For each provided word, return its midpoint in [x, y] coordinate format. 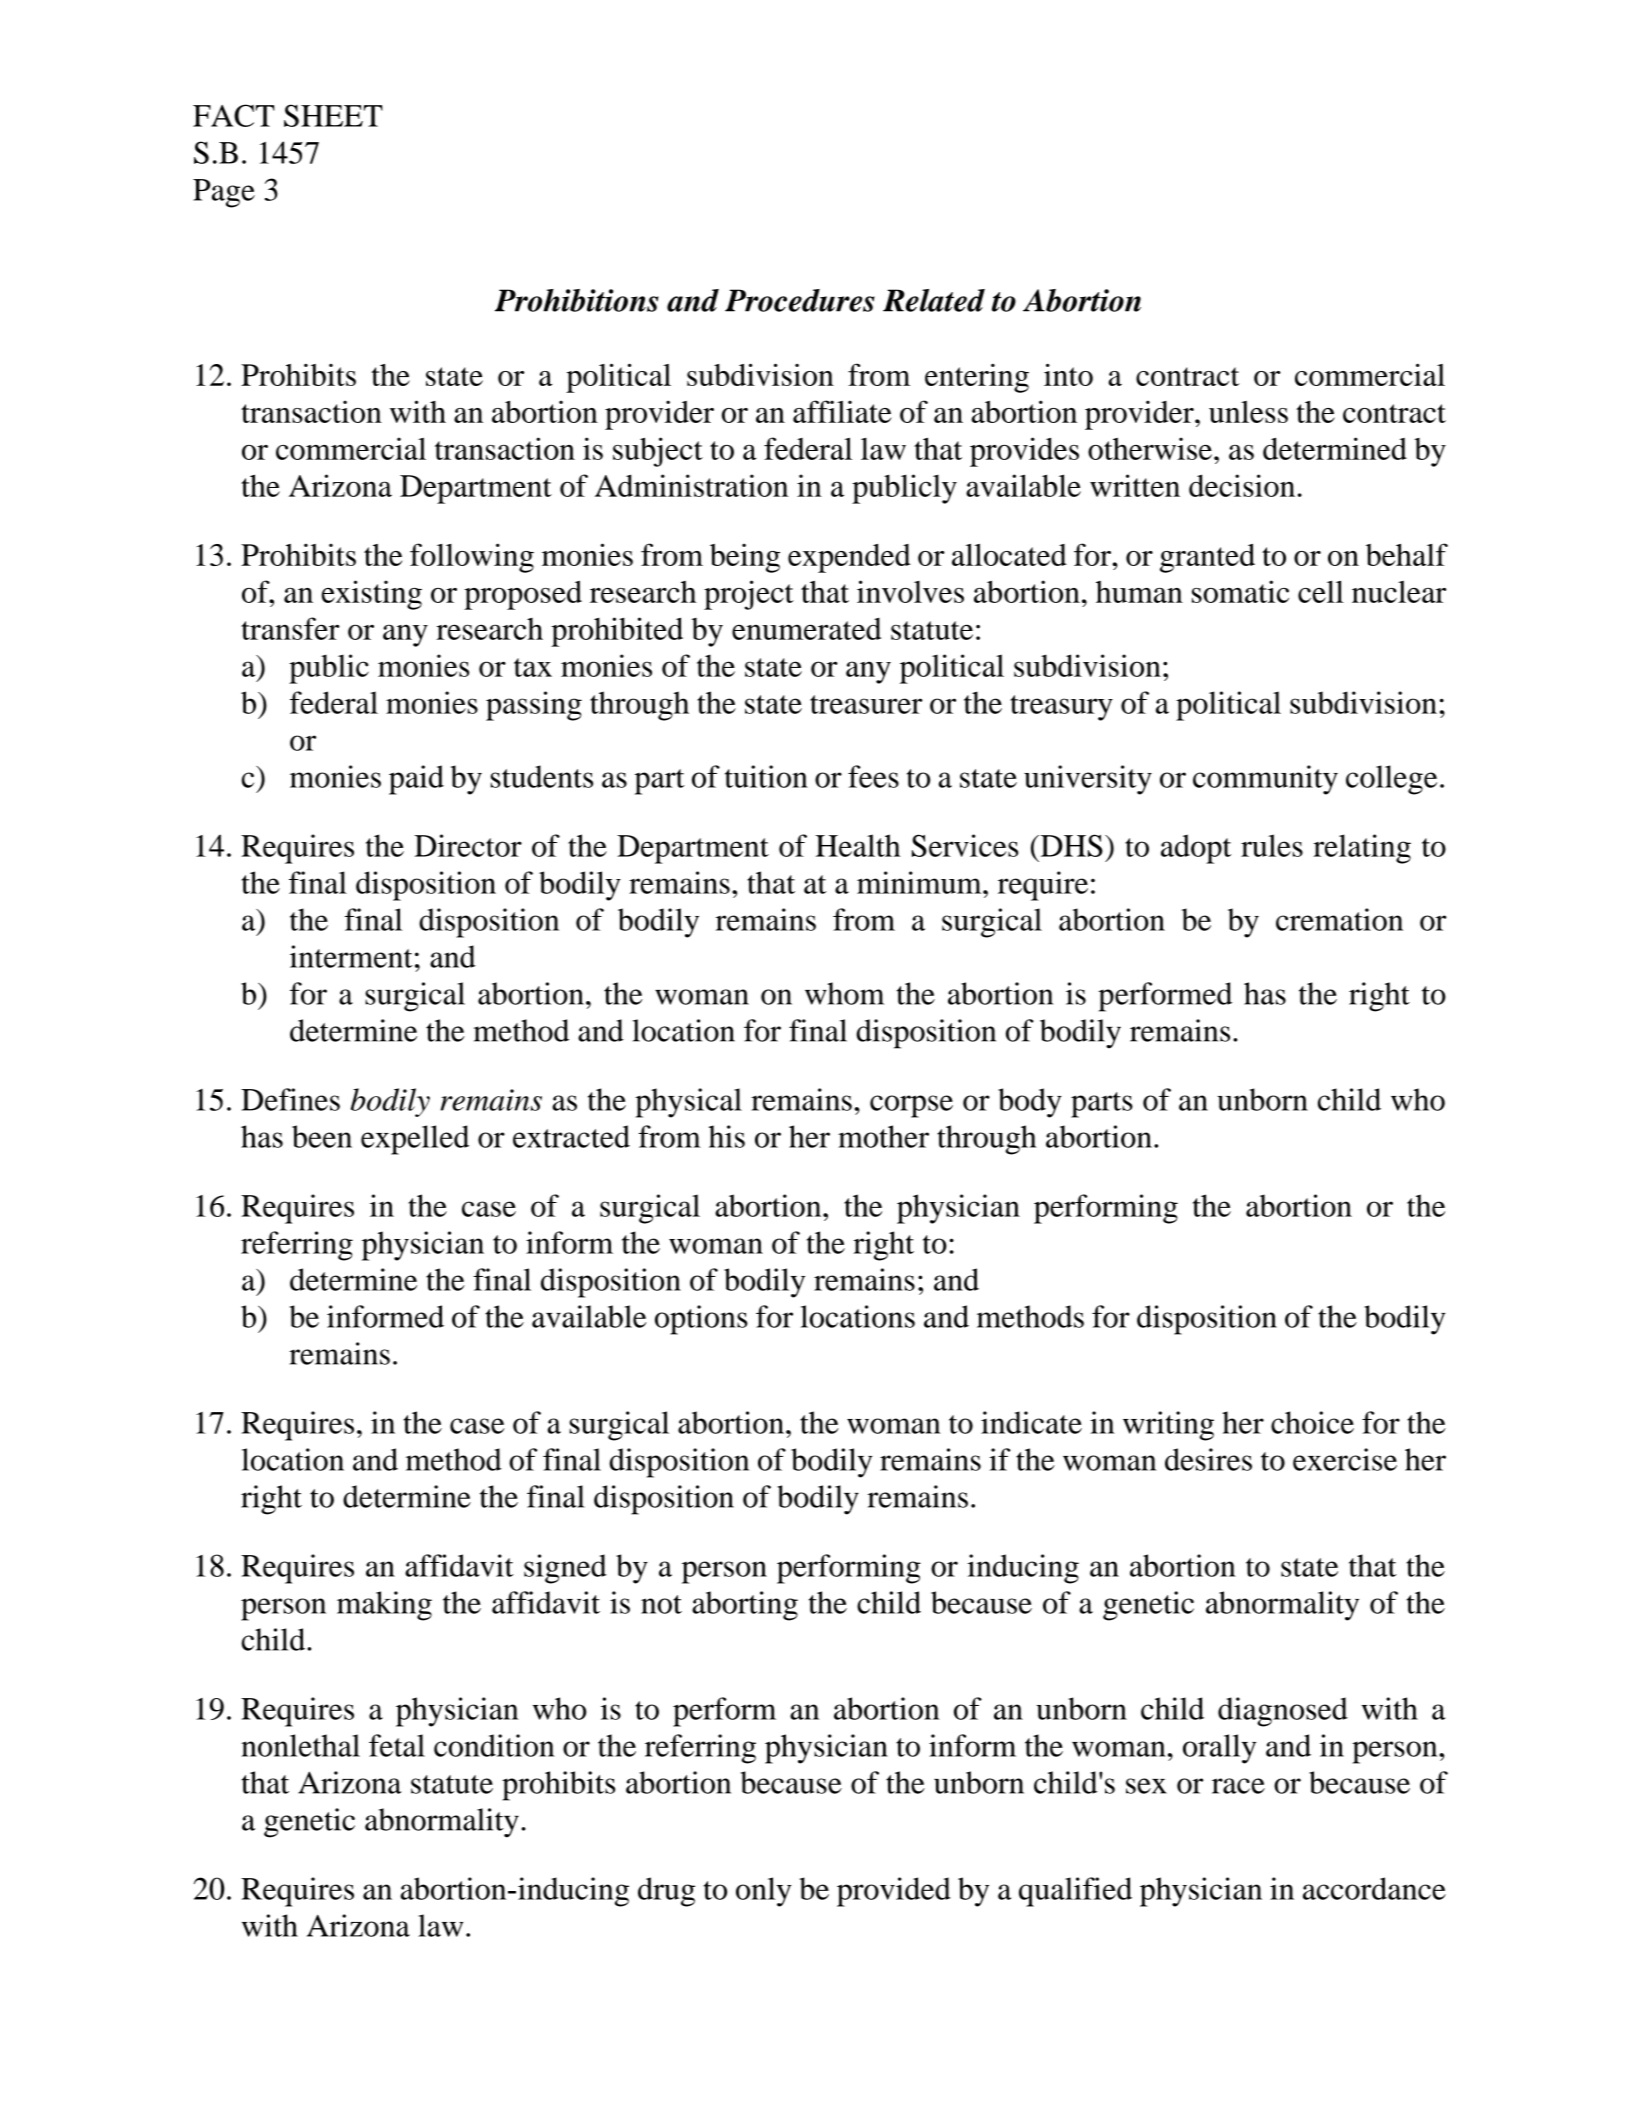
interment [351, 956]
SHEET [333, 115]
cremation [1339, 919]
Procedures [800, 300]
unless [1248, 412]
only [763, 1892]
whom [844, 993]
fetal [397, 1745]
